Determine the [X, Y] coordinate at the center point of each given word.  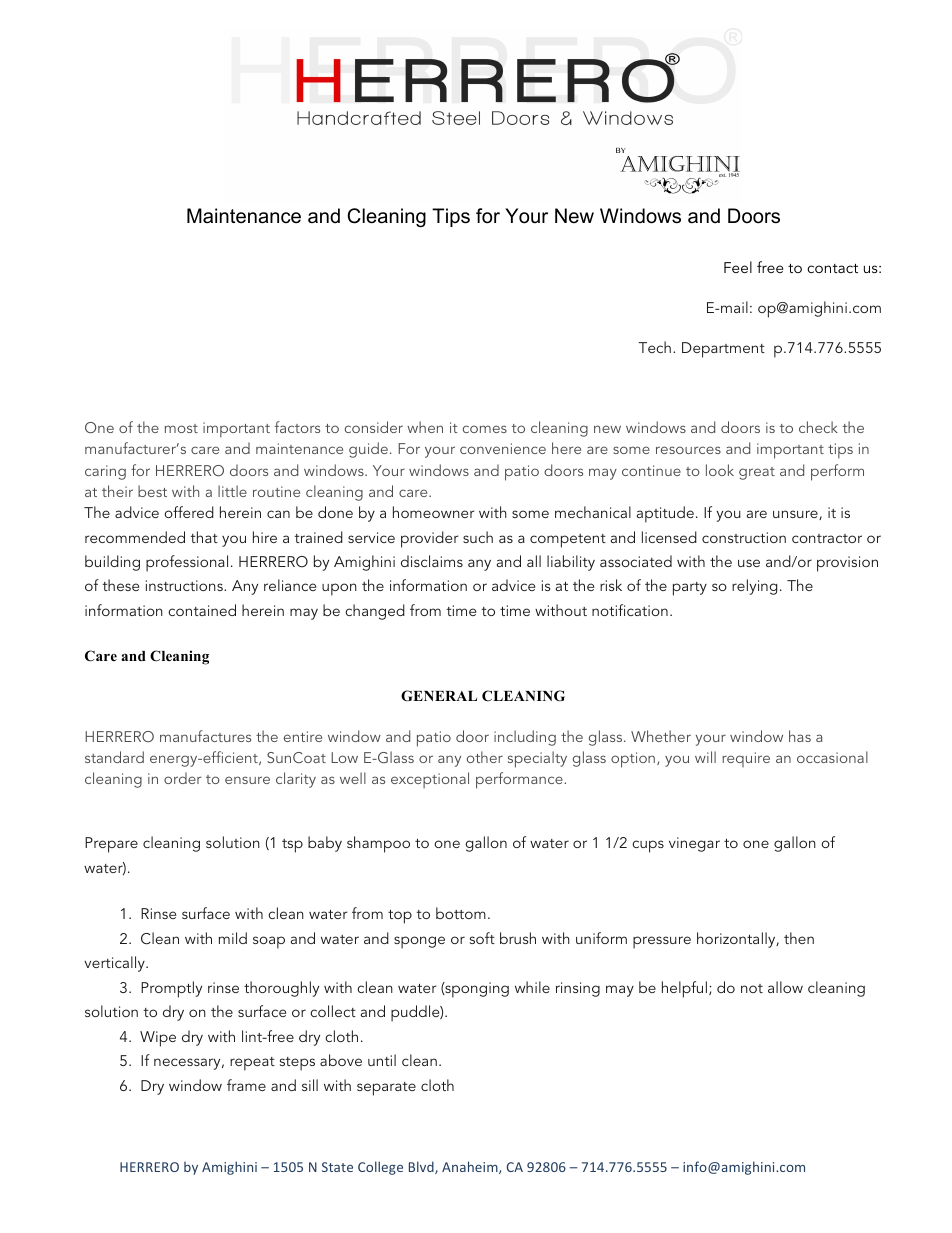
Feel [738, 267]
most [181, 428]
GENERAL [439, 696]
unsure [796, 515]
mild [233, 938]
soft [482, 938]
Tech [654, 347]
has [800, 736]
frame [246, 1085]
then [799, 938]
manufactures [205, 736]
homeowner [434, 512]
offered [189, 512]
